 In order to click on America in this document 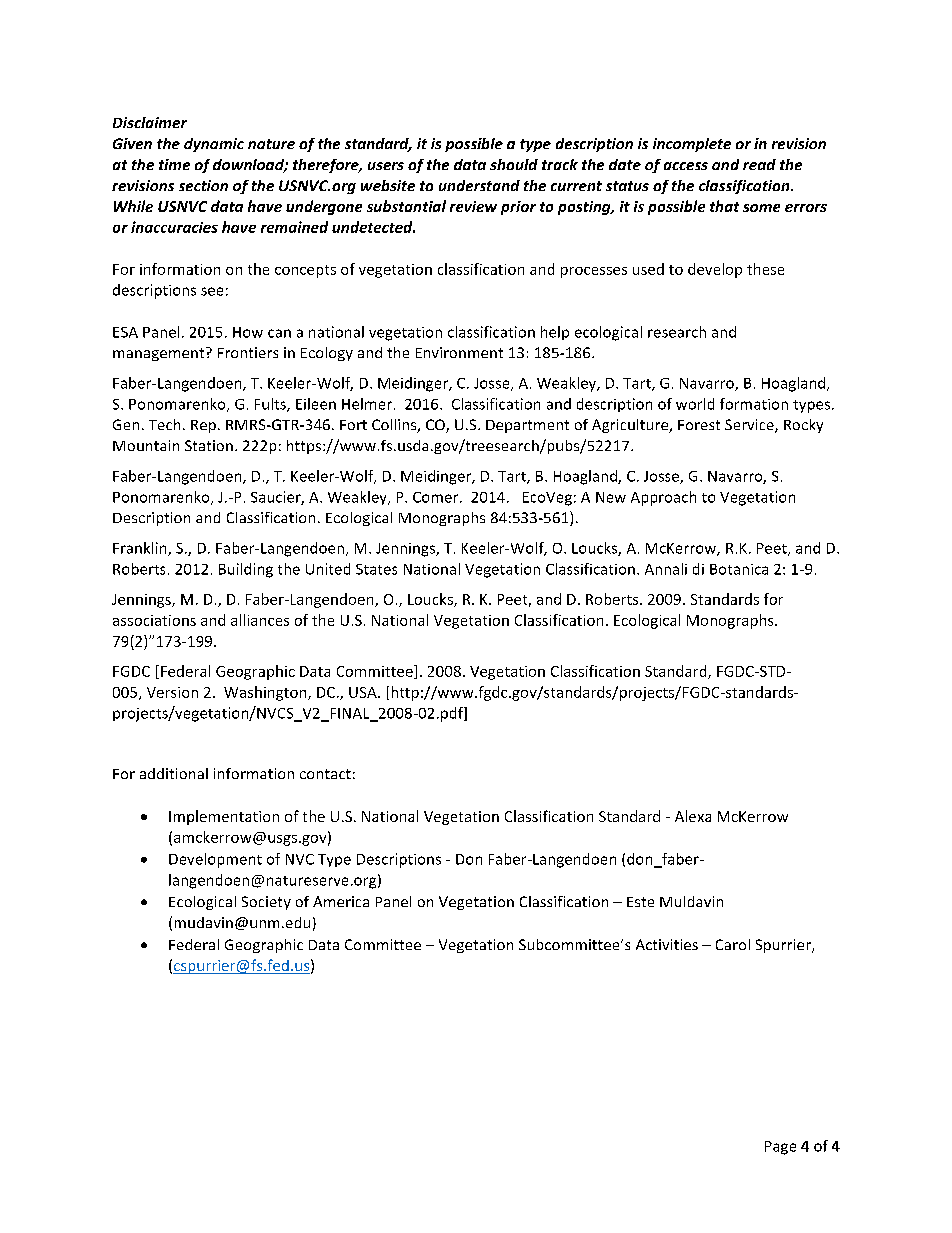, I will do `click(341, 901)`.
